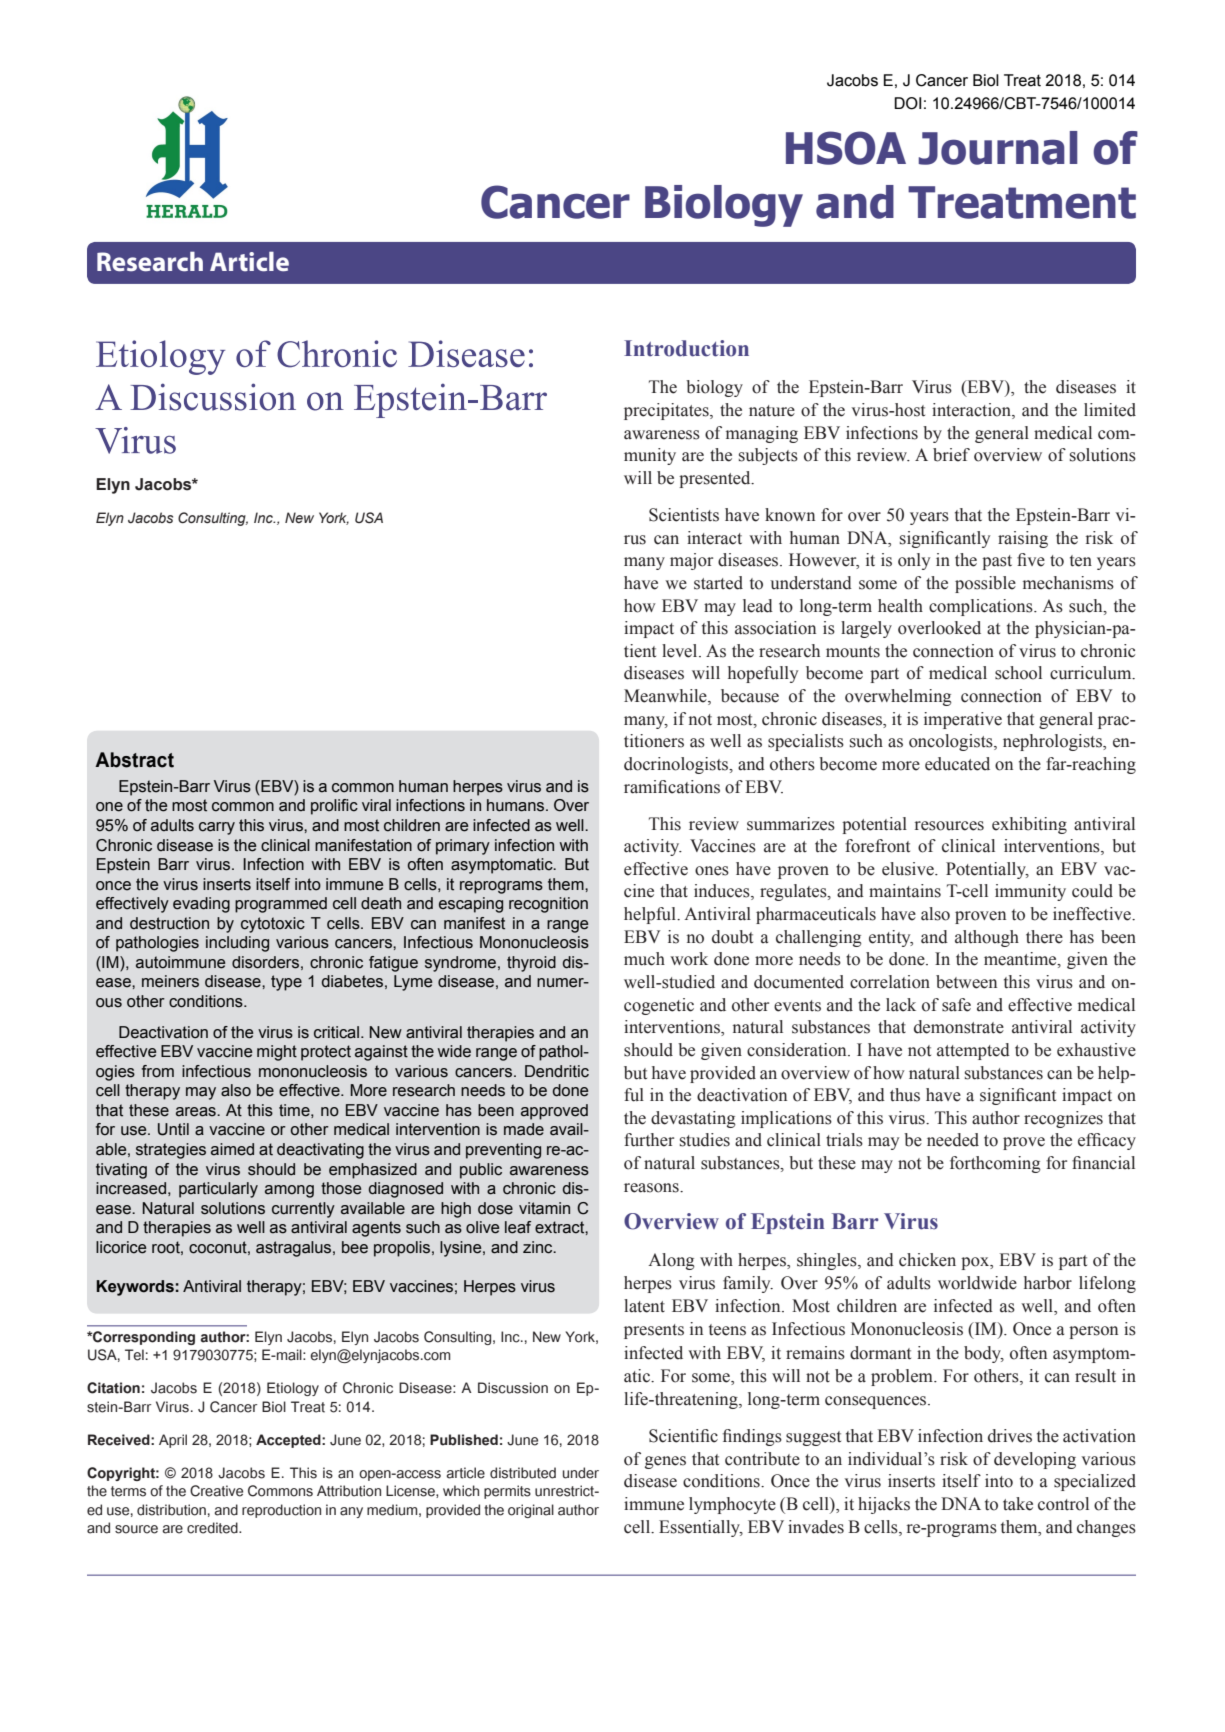  I want to click on might, so click(277, 1053).
